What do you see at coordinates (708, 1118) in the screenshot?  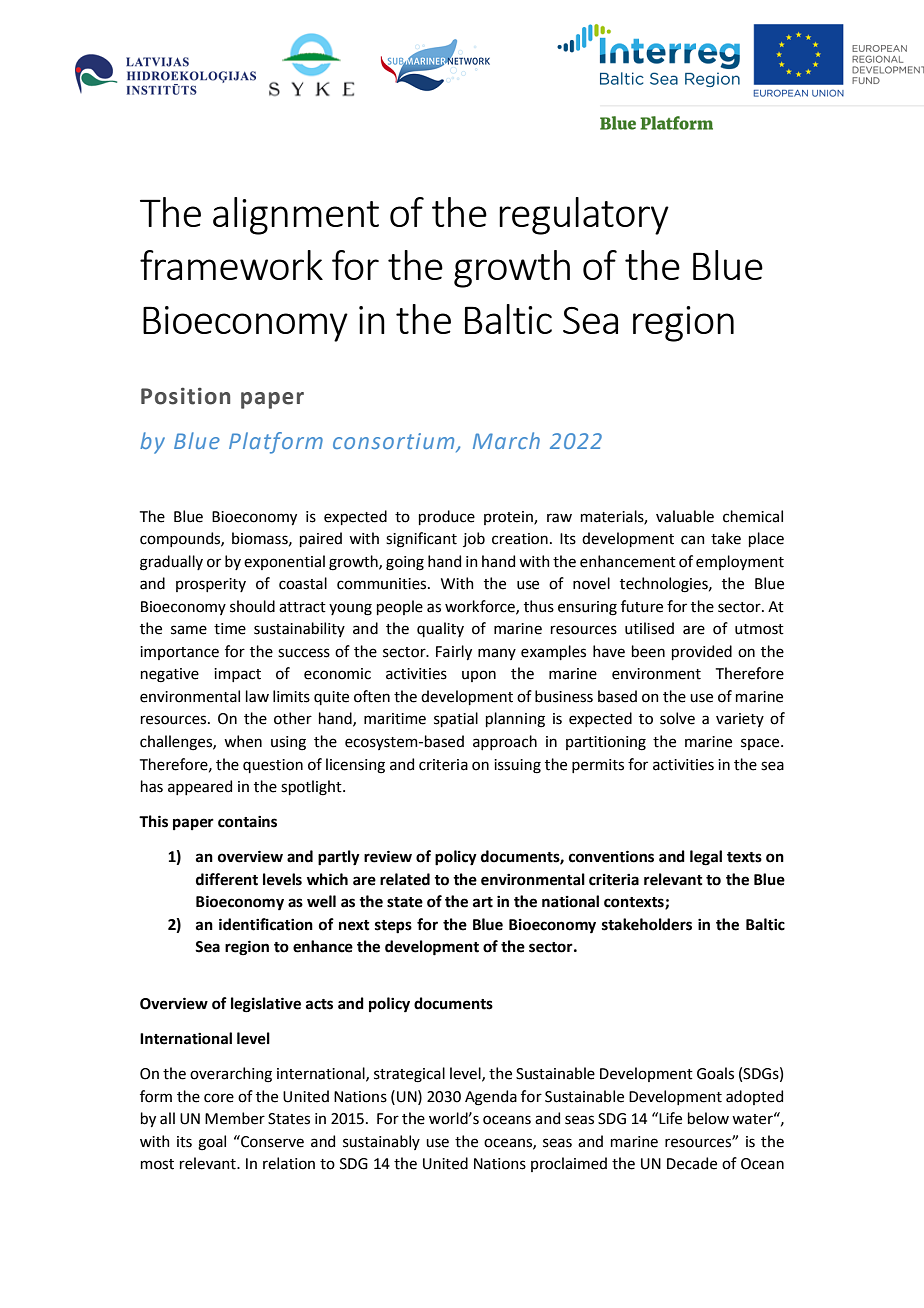 I see `below` at bounding box center [708, 1118].
